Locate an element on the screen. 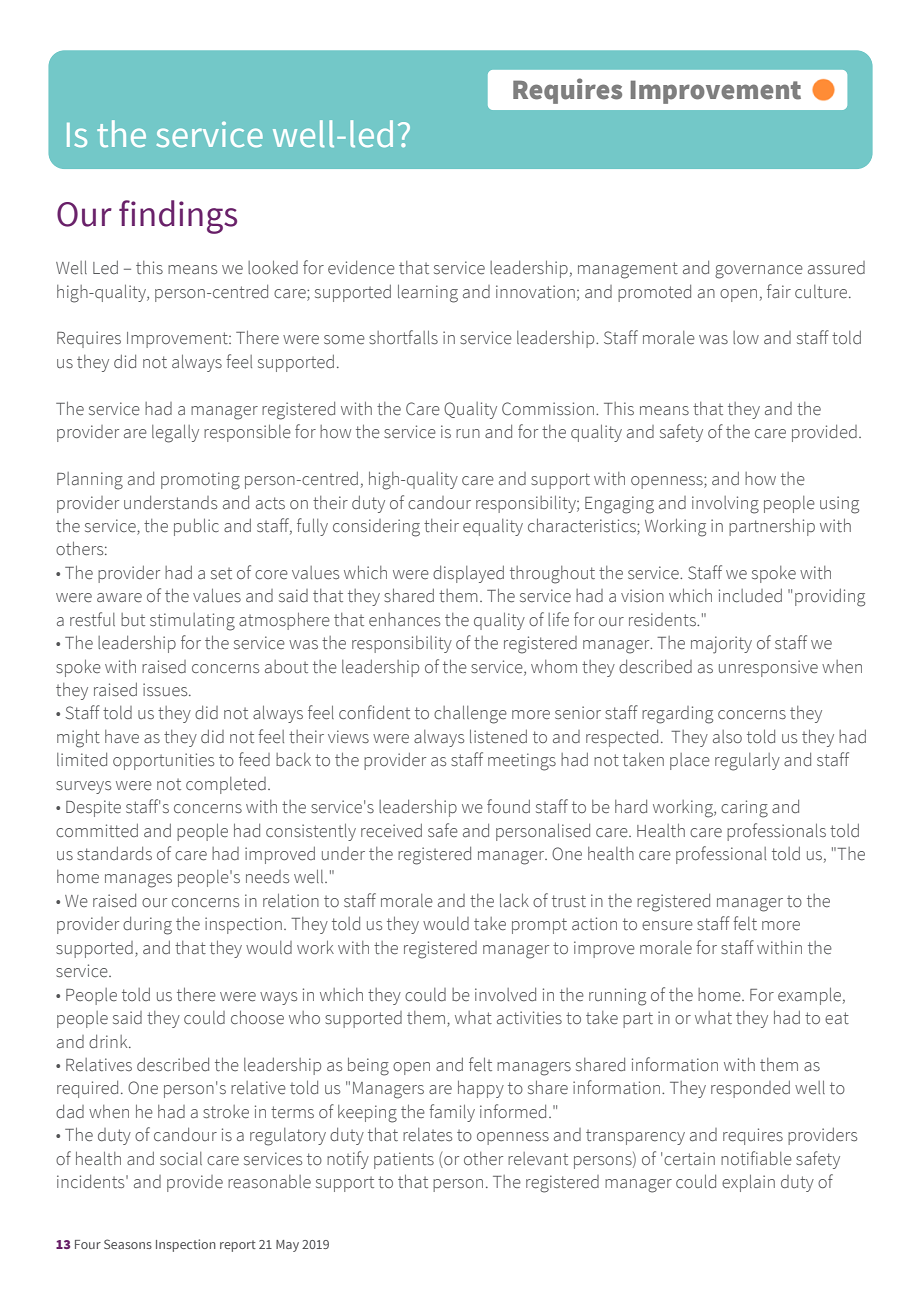 This screenshot has width=924, height=1308. displayed is located at coordinates (468, 574).
